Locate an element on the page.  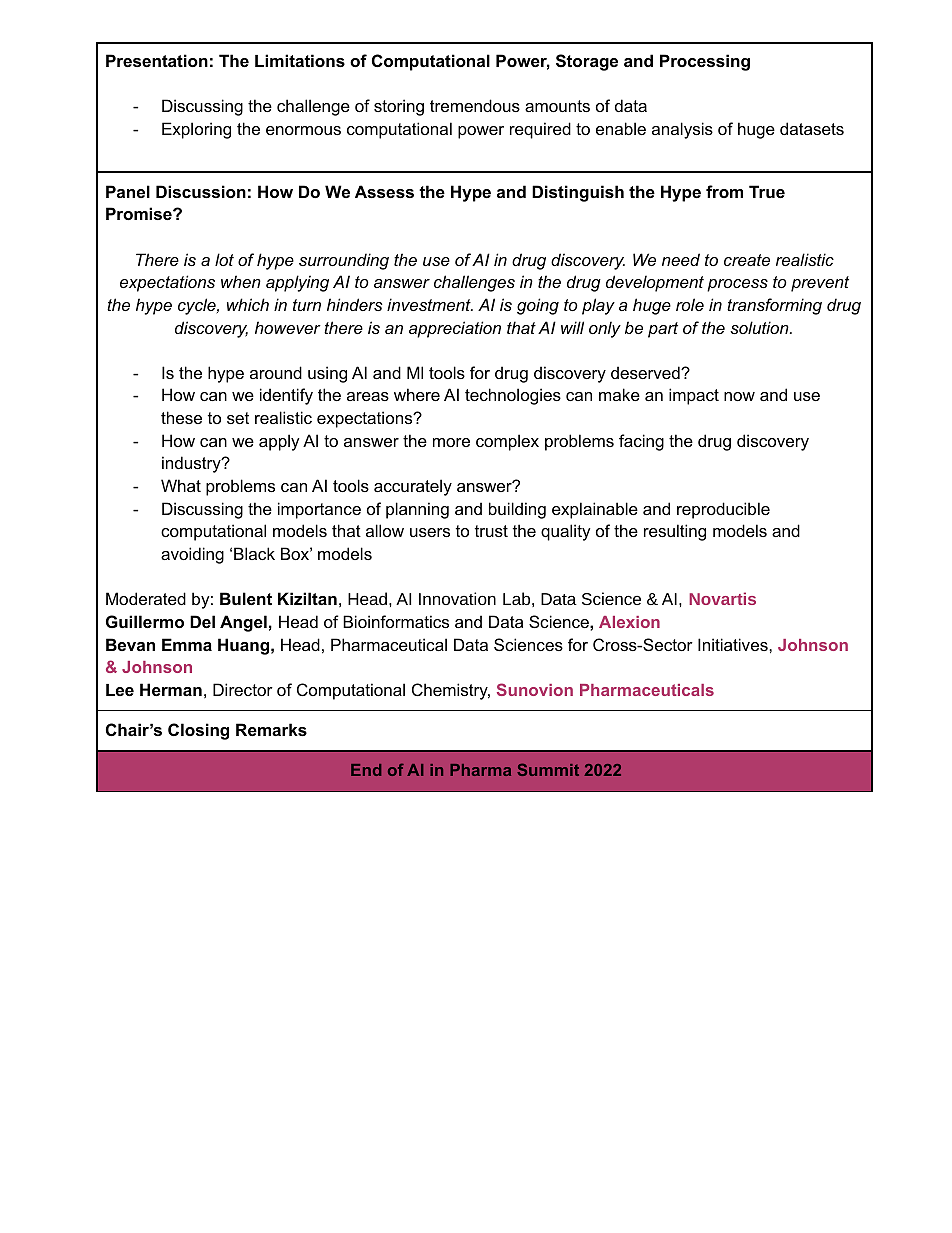
transforming is located at coordinates (774, 306).
